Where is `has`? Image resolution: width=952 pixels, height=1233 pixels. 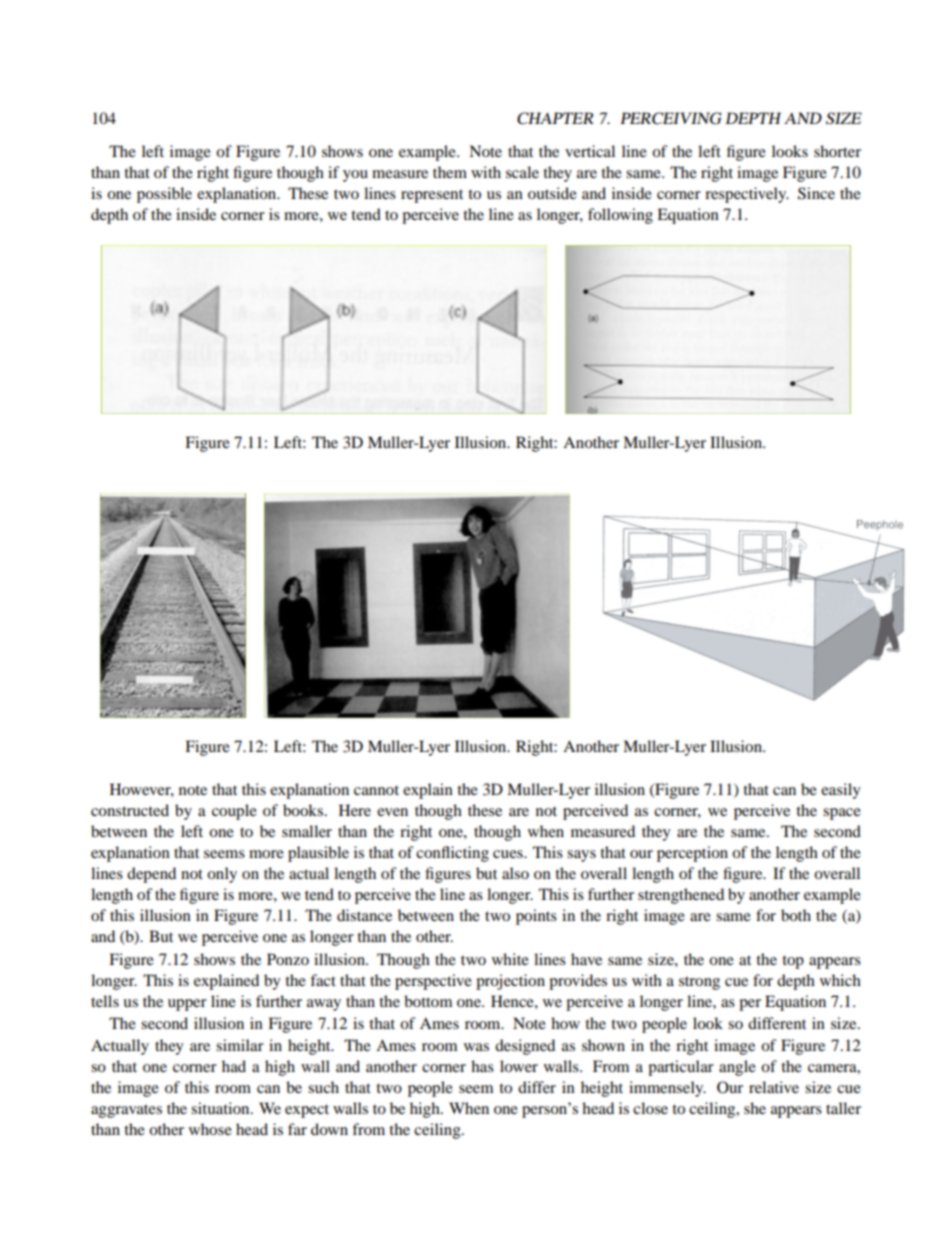 has is located at coordinates (482, 1066).
